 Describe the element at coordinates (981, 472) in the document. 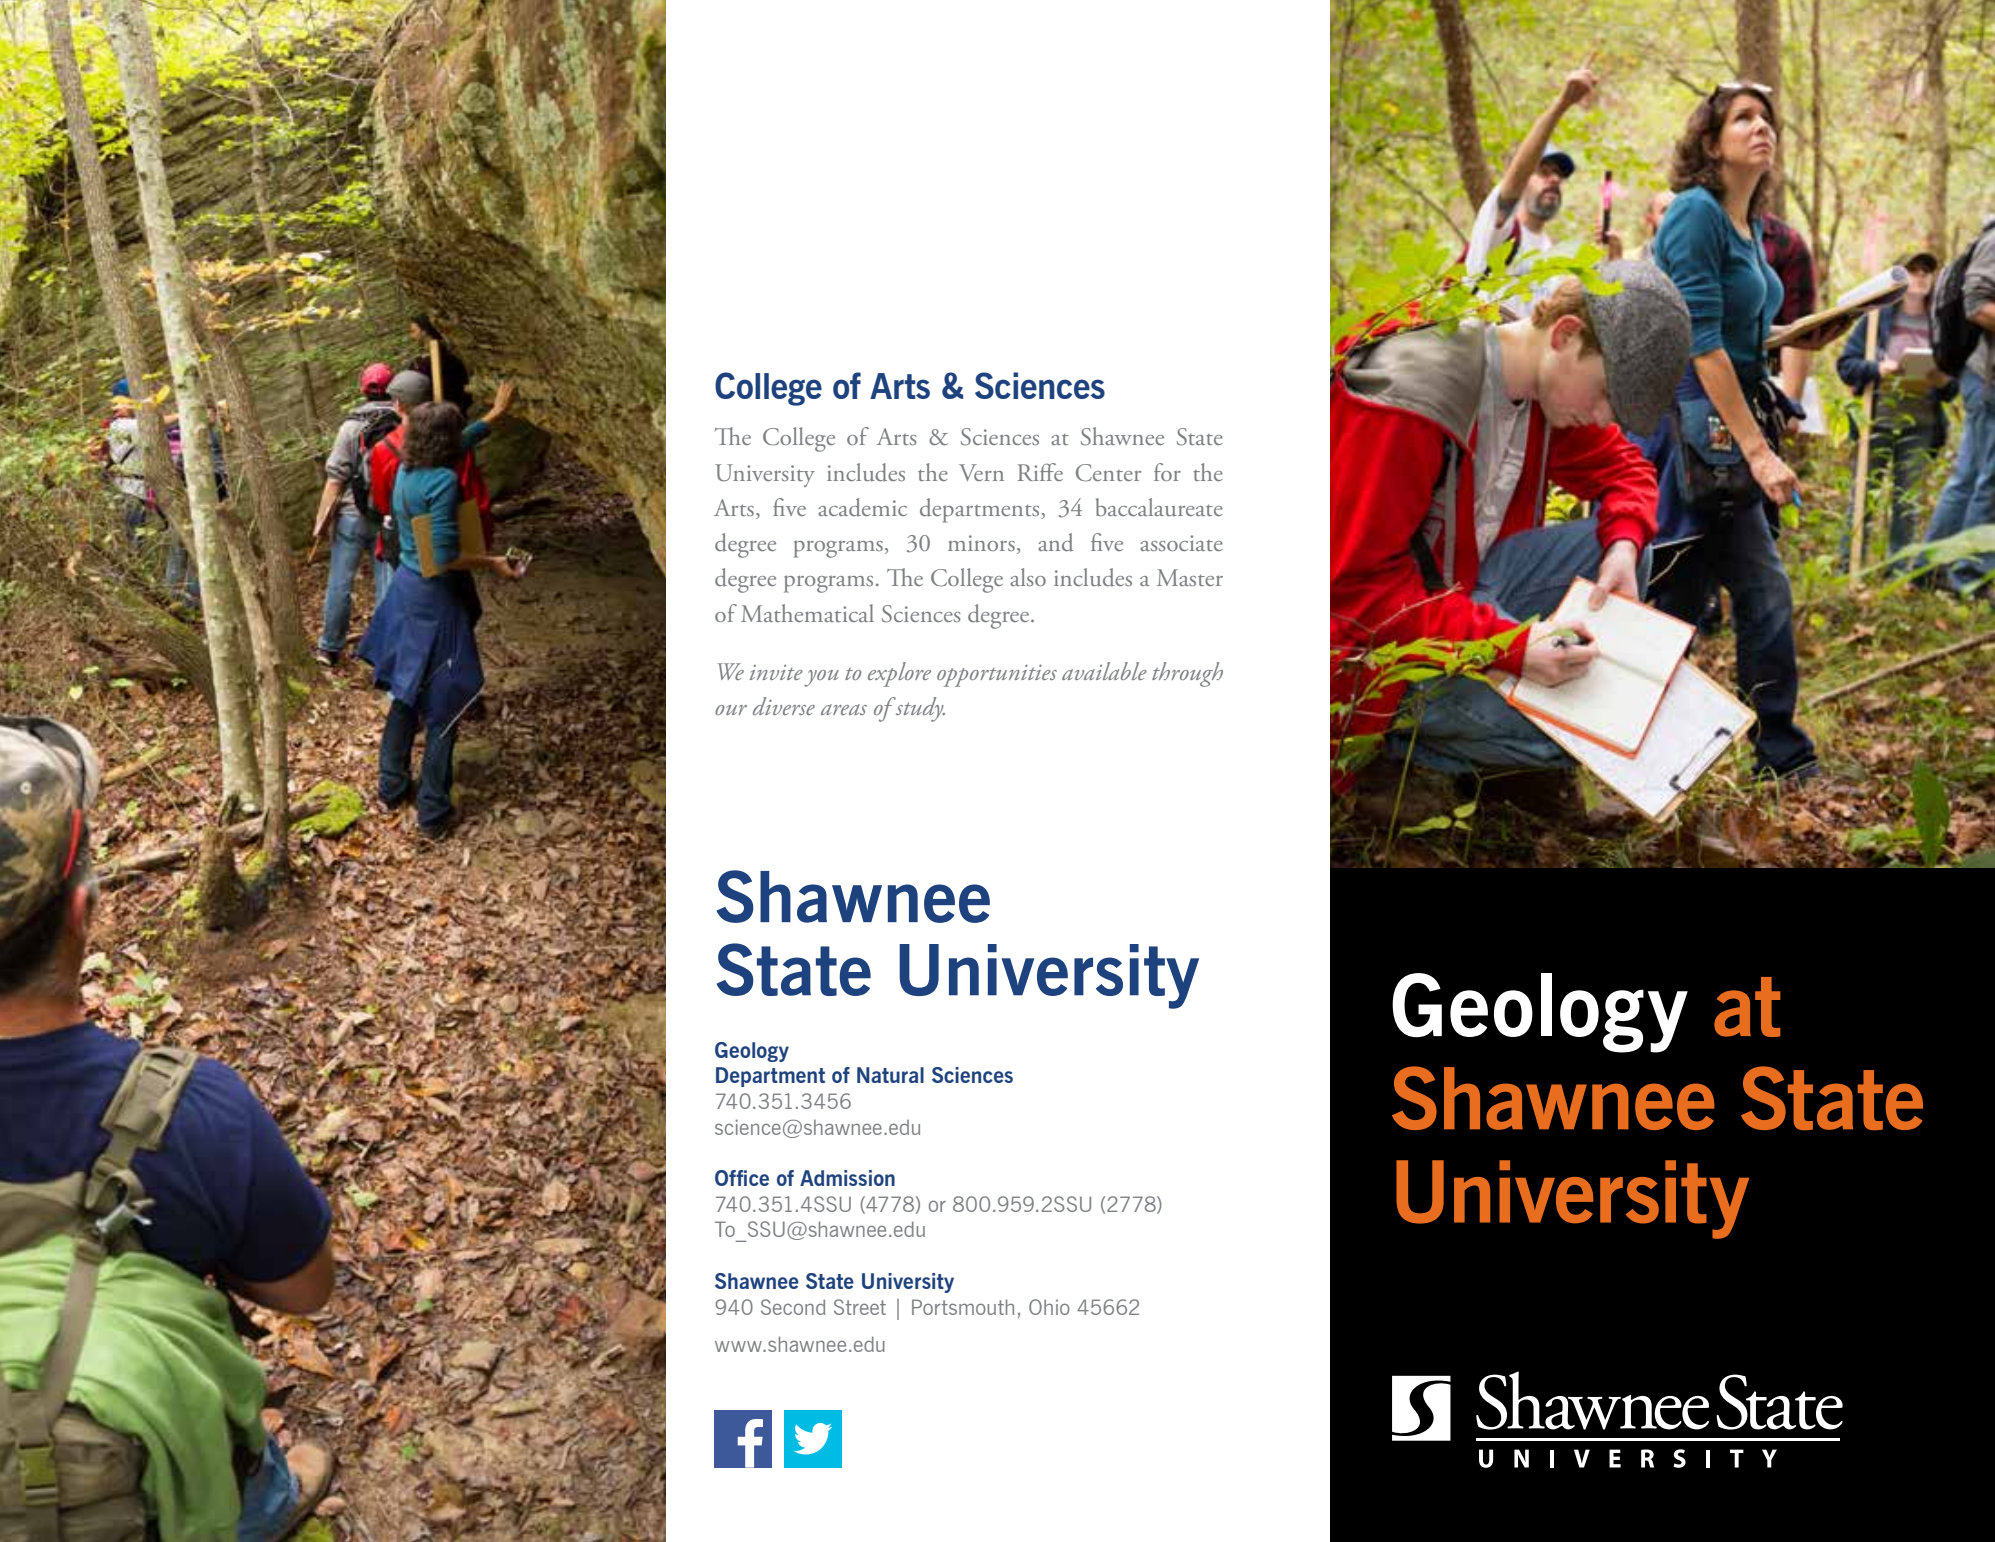

I see `Vern` at that location.
